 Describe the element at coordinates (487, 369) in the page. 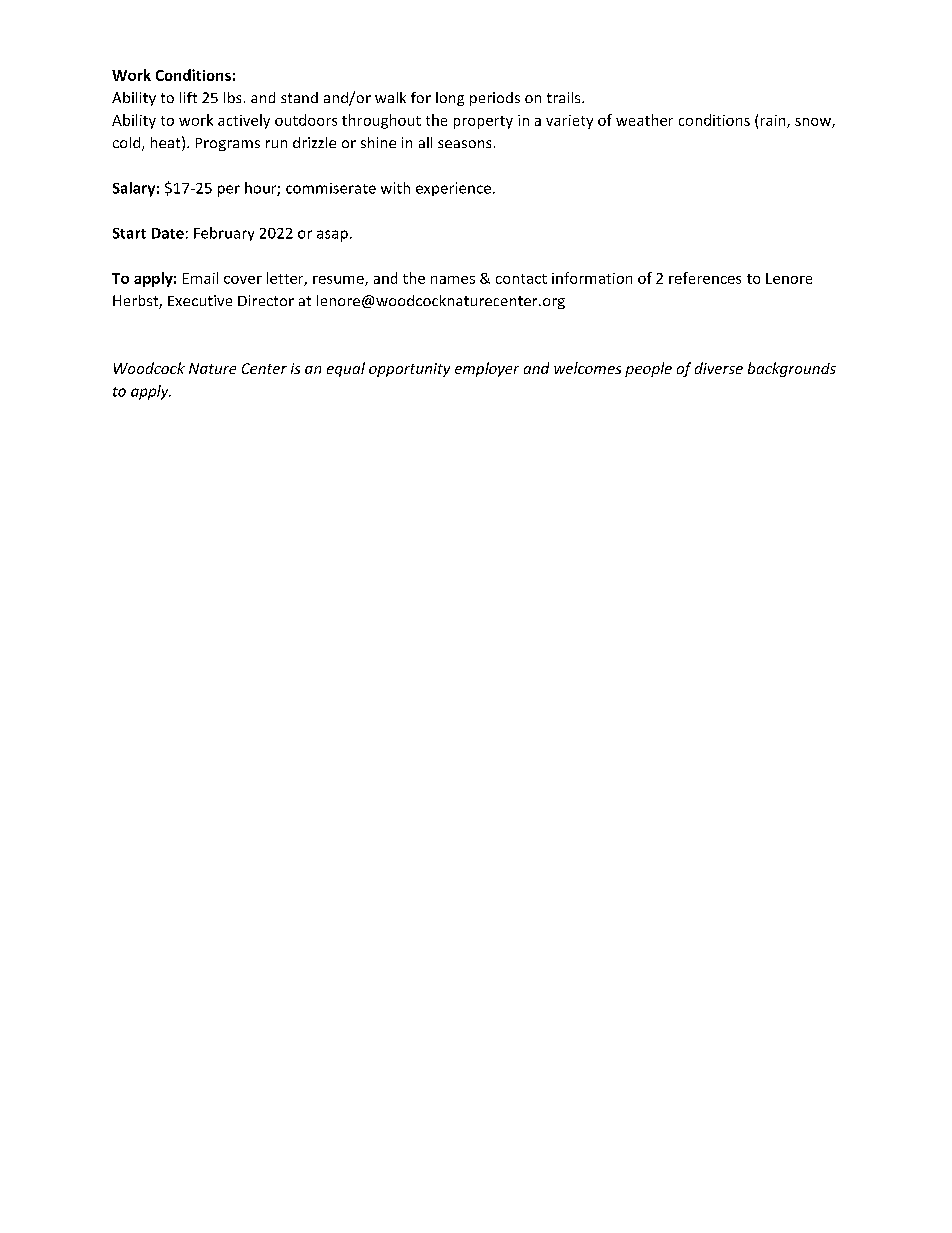

I see `employer` at that location.
